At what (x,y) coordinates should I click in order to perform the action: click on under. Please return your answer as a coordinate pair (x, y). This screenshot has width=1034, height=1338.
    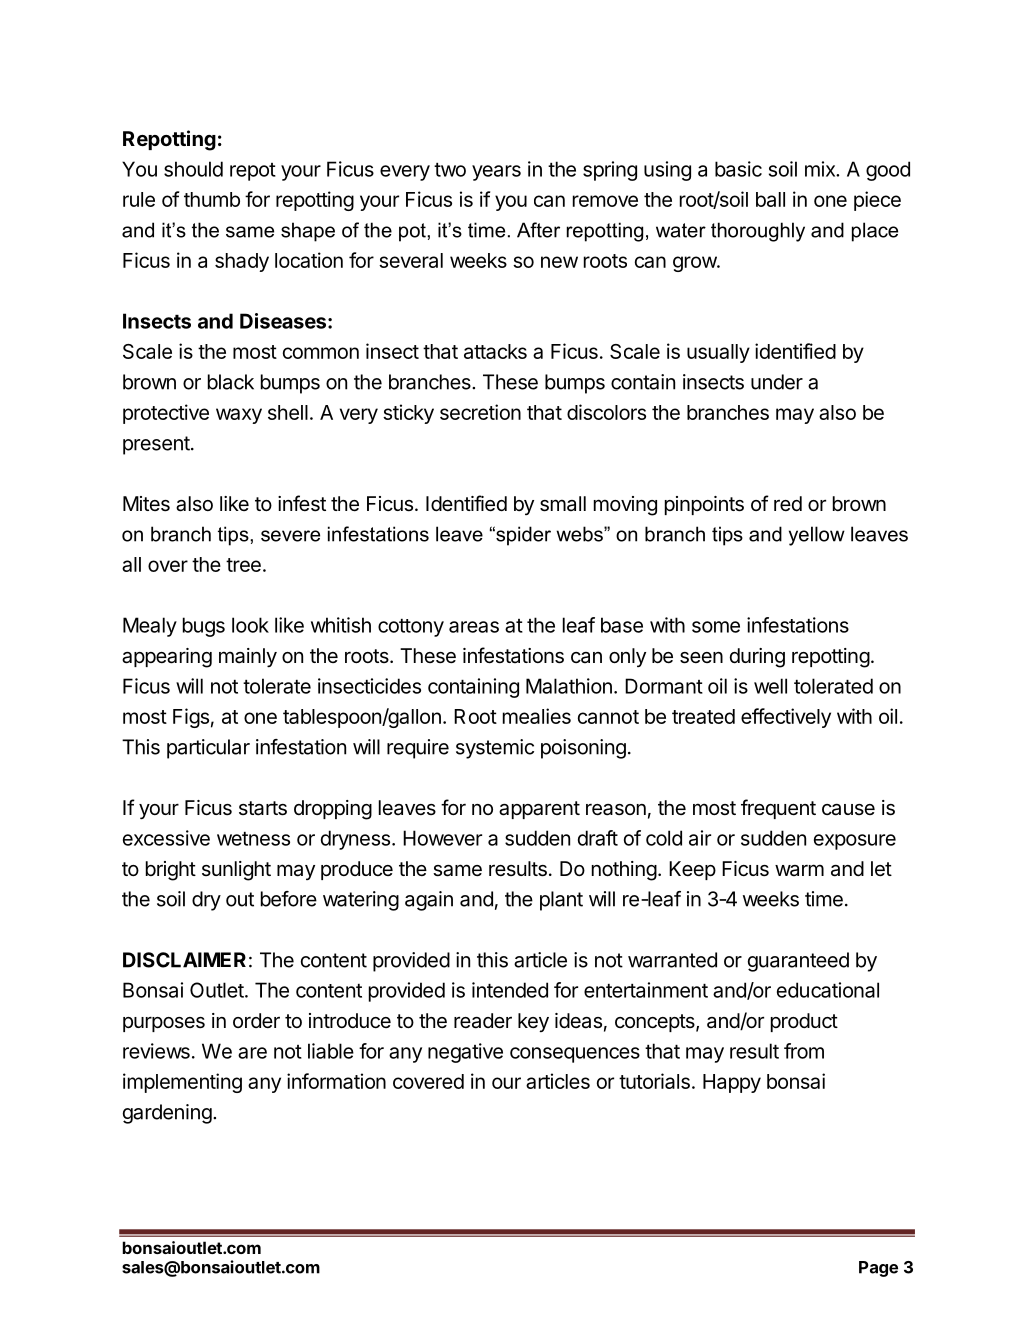
    Looking at the image, I should click on (777, 382).
